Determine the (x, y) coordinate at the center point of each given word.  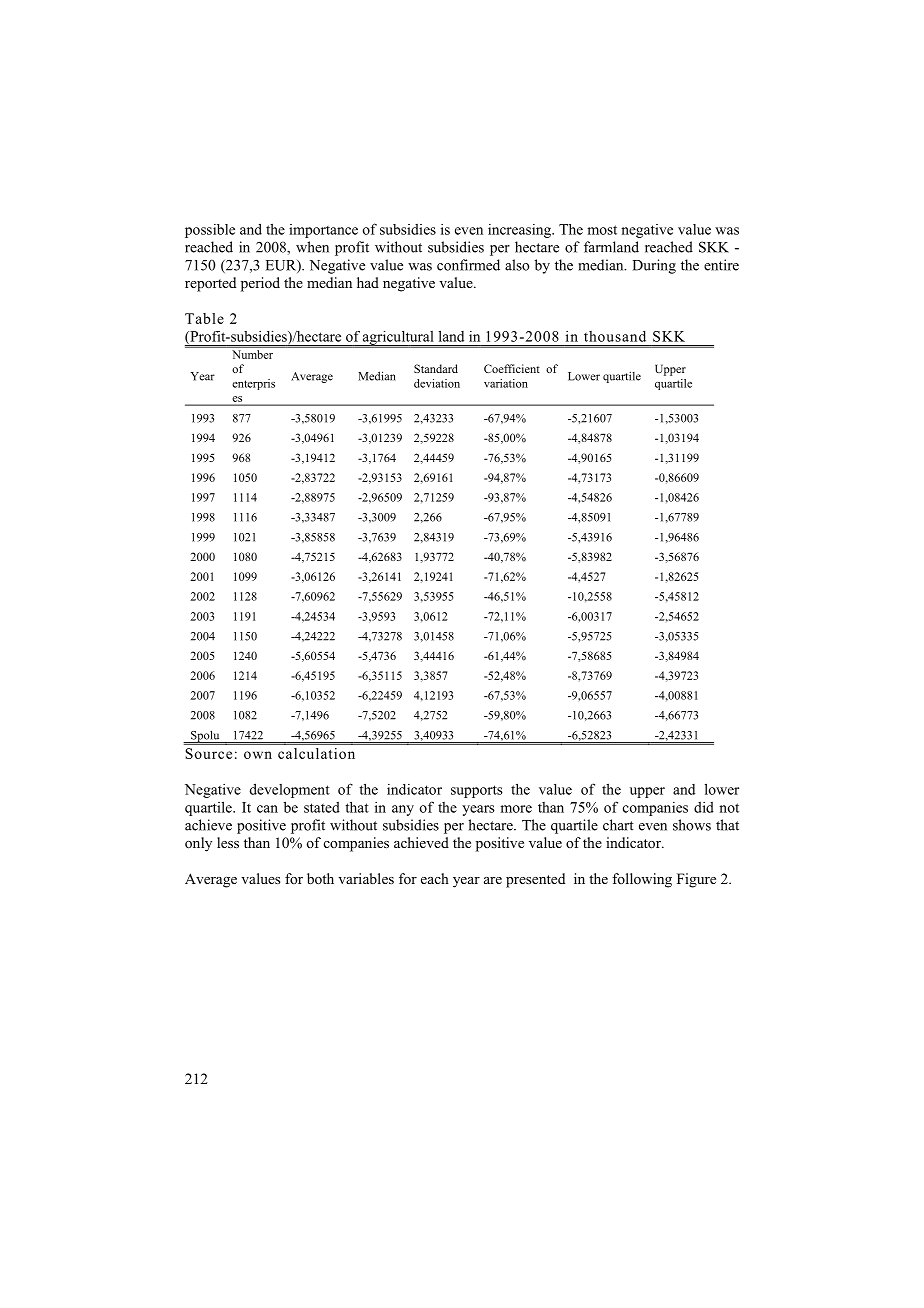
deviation (437, 383)
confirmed (468, 265)
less (228, 842)
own (258, 755)
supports (477, 791)
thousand (615, 336)
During (654, 266)
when (312, 247)
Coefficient (512, 368)
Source (208, 753)
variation (506, 383)
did (704, 807)
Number (253, 354)
